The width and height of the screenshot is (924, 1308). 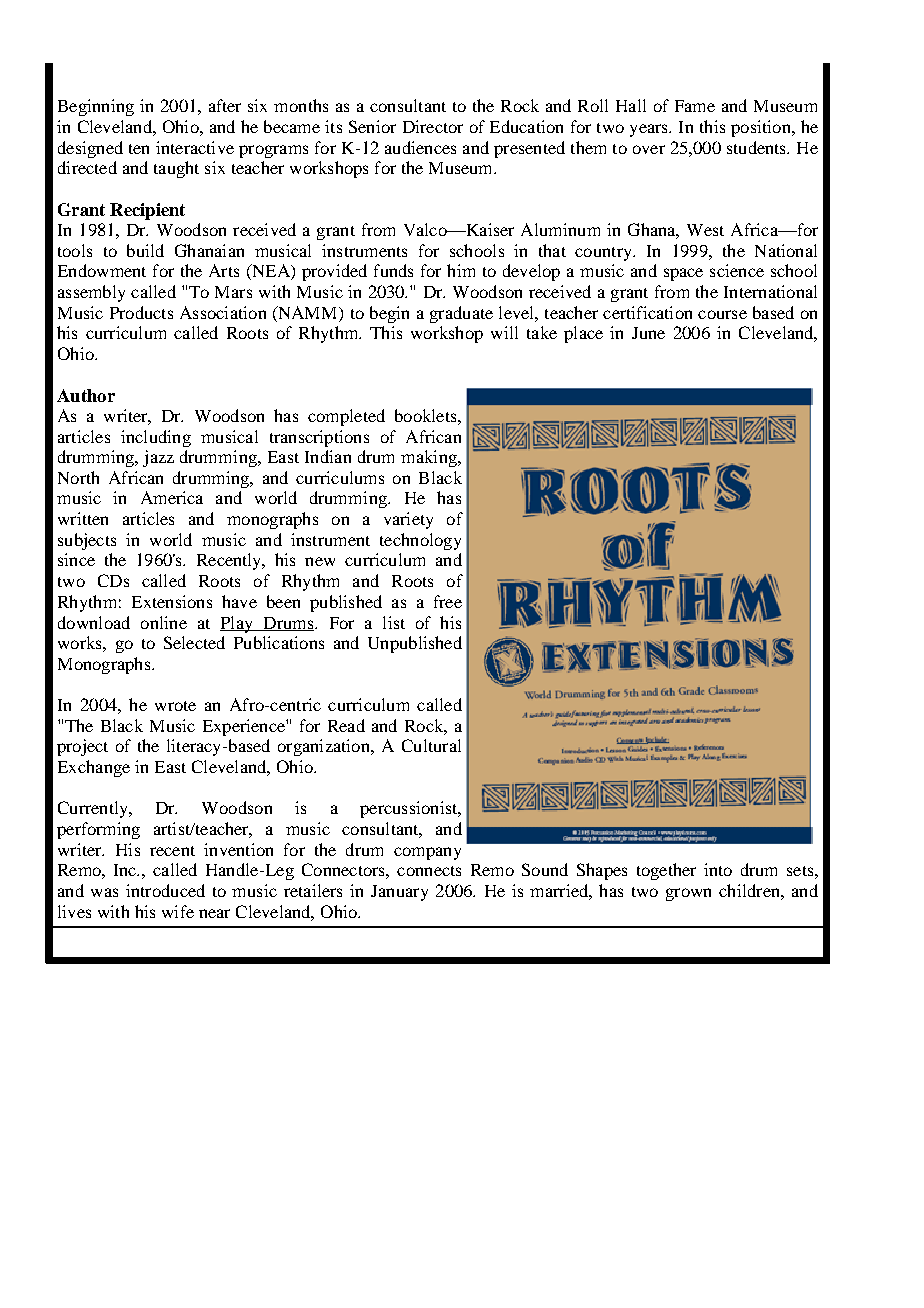 What do you see at coordinates (399, 893) in the screenshot?
I see `January` at bounding box center [399, 893].
